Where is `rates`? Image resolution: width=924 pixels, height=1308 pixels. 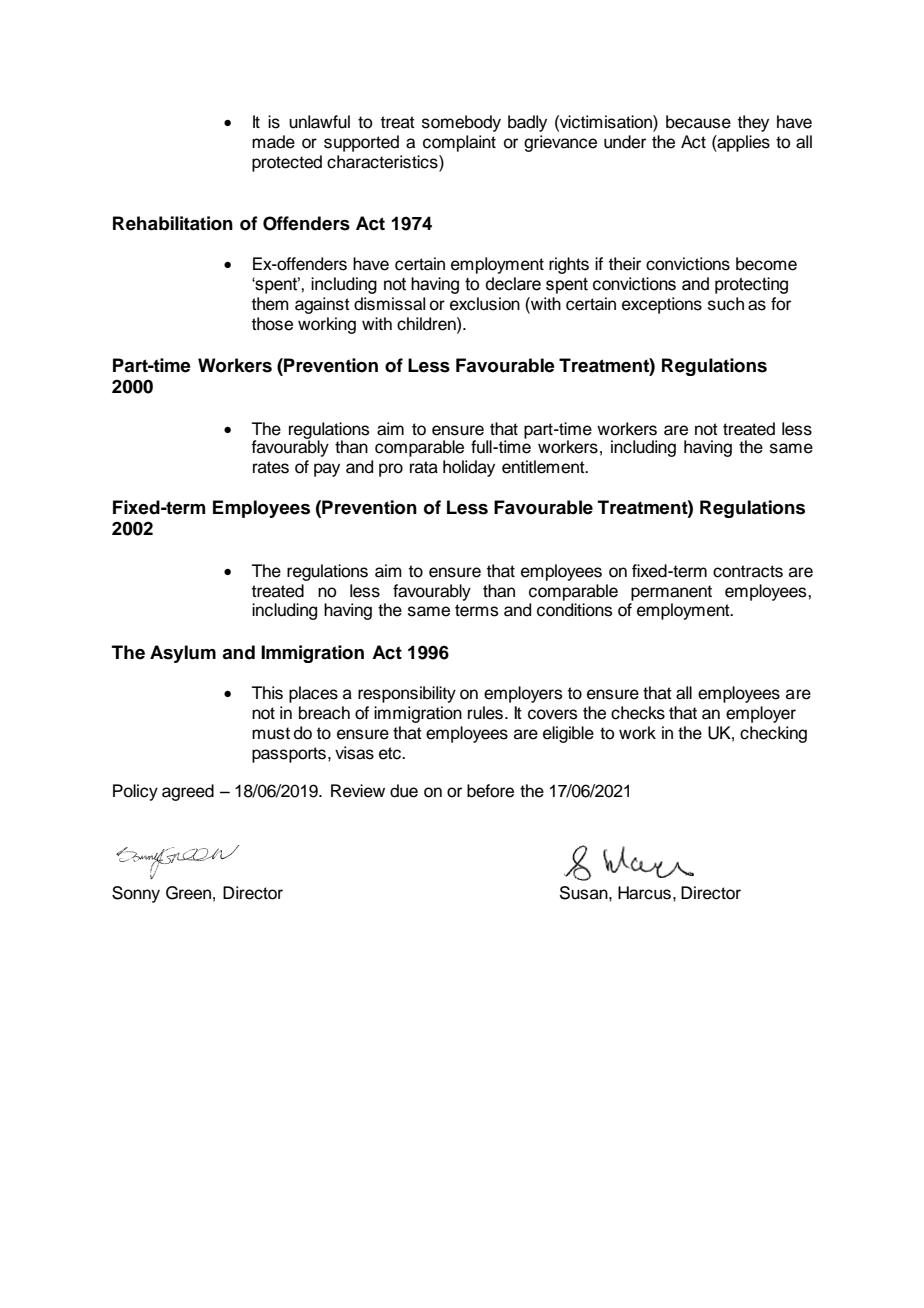 rates is located at coordinates (271, 467).
